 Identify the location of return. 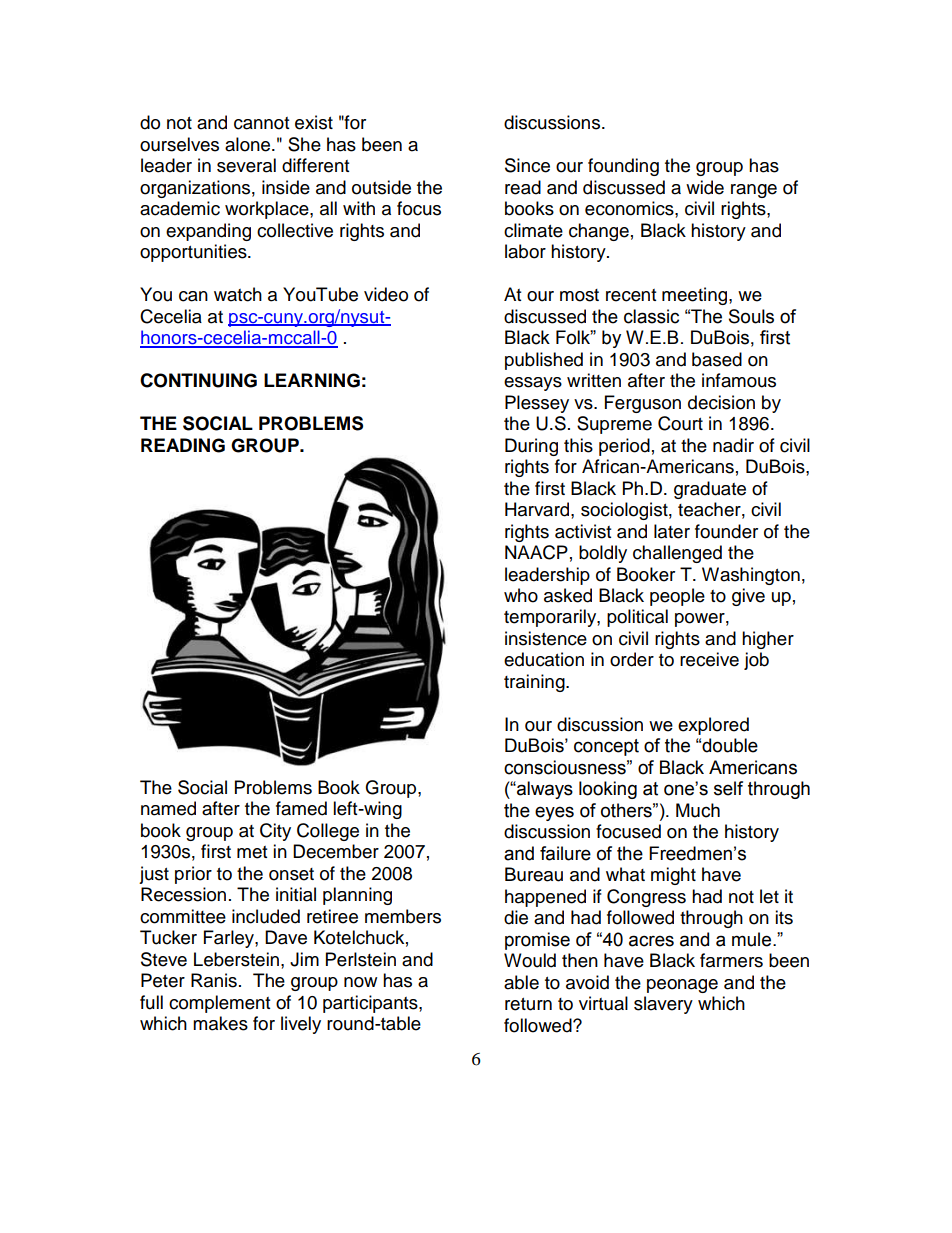
(528, 1004).
